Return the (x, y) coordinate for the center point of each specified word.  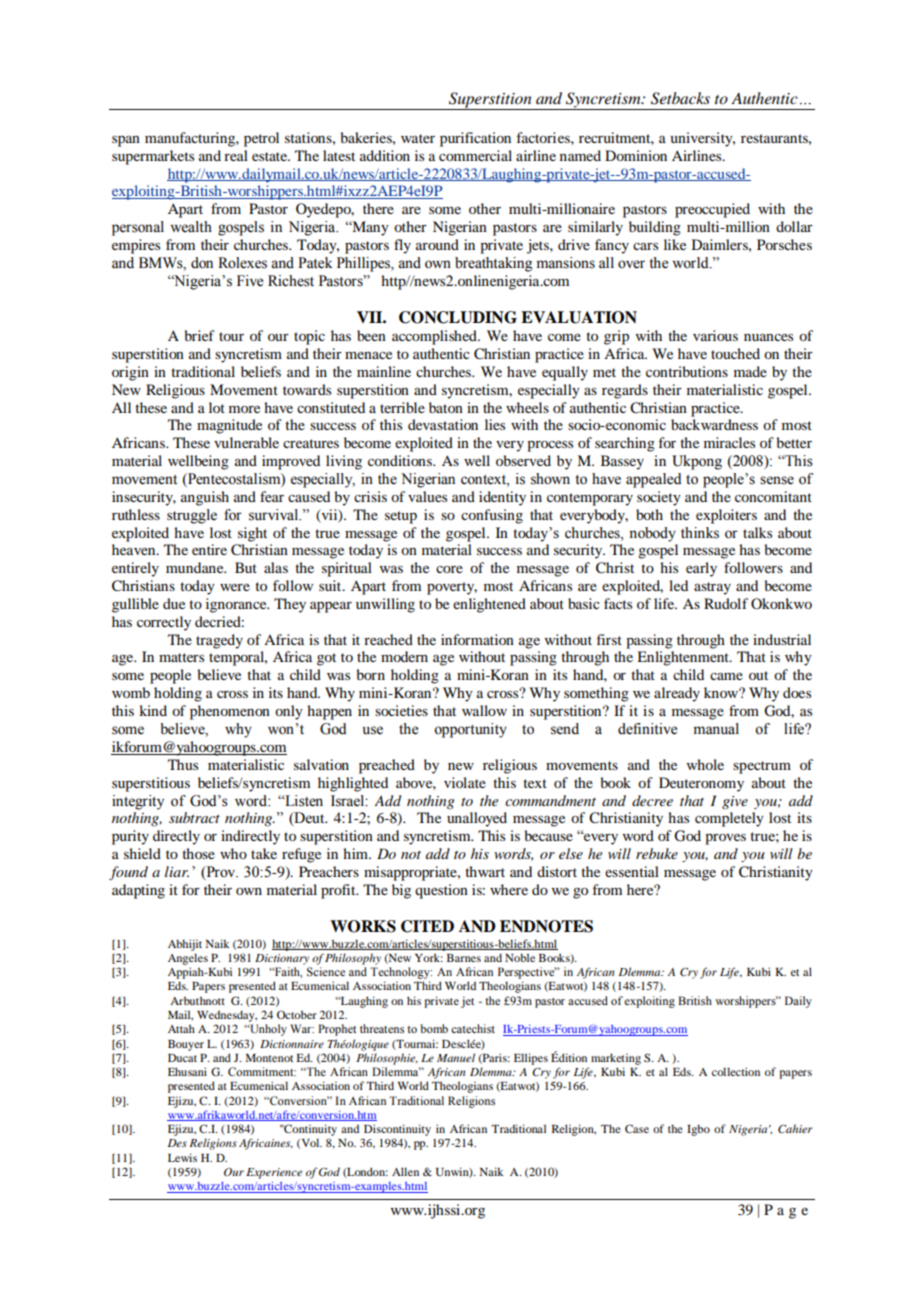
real (236, 155)
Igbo (698, 1130)
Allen (405, 1171)
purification (475, 139)
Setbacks (680, 98)
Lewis (182, 1157)
